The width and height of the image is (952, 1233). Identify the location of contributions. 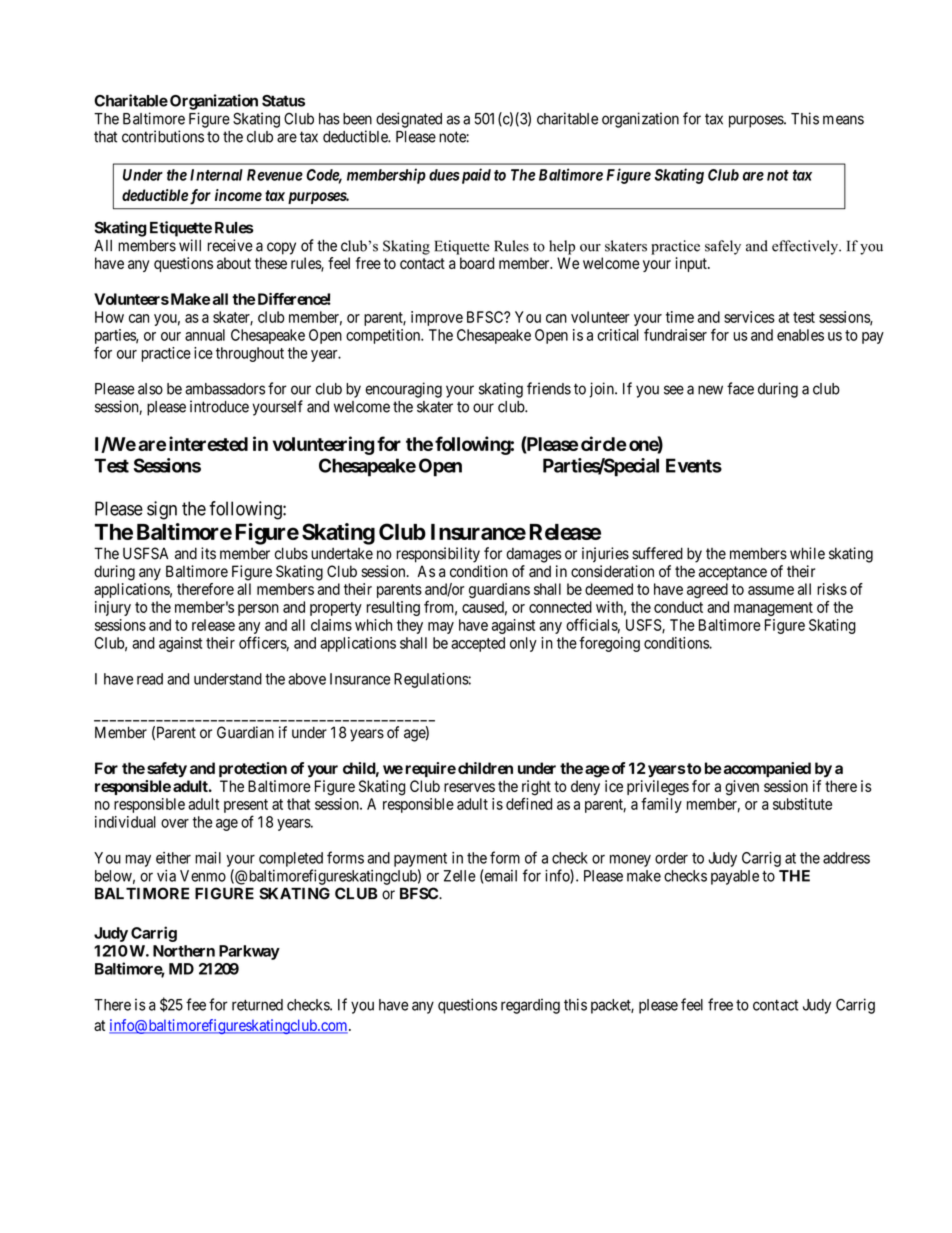
(163, 136).
